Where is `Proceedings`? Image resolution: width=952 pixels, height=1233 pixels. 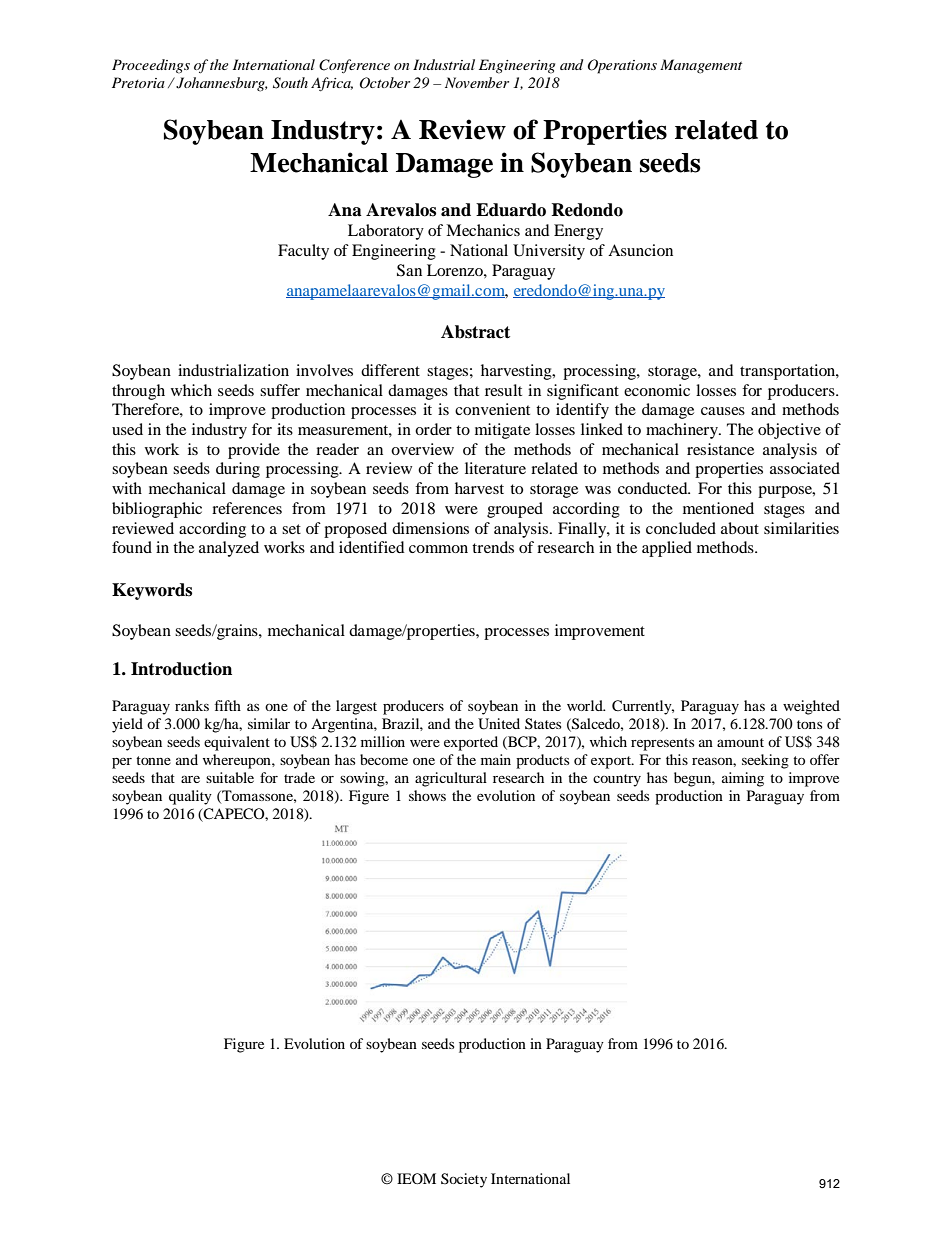 Proceedings is located at coordinates (151, 66).
